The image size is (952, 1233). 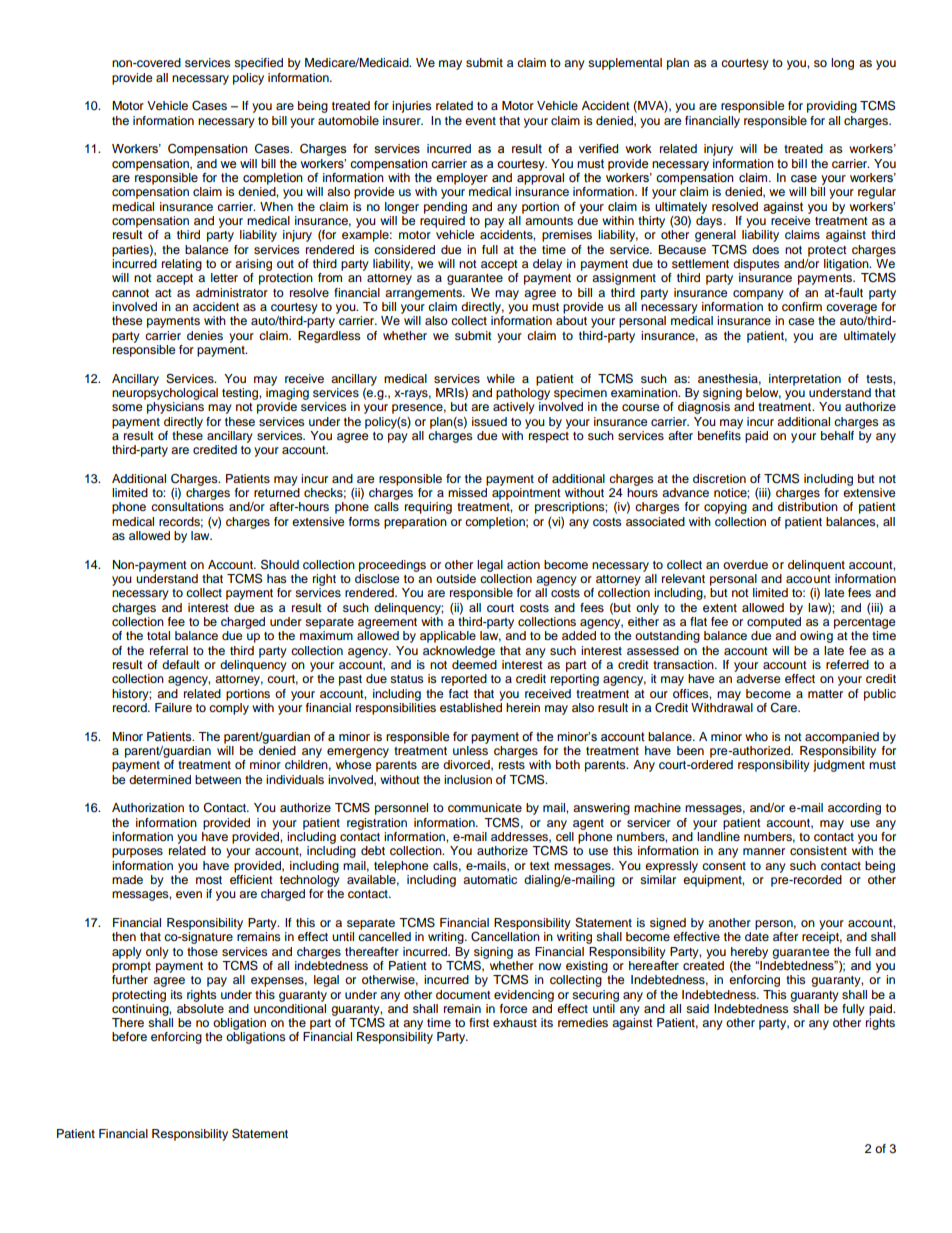 What do you see at coordinates (832, 107) in the screenshot?
I see `providing` at bounding box center [832, 107].
